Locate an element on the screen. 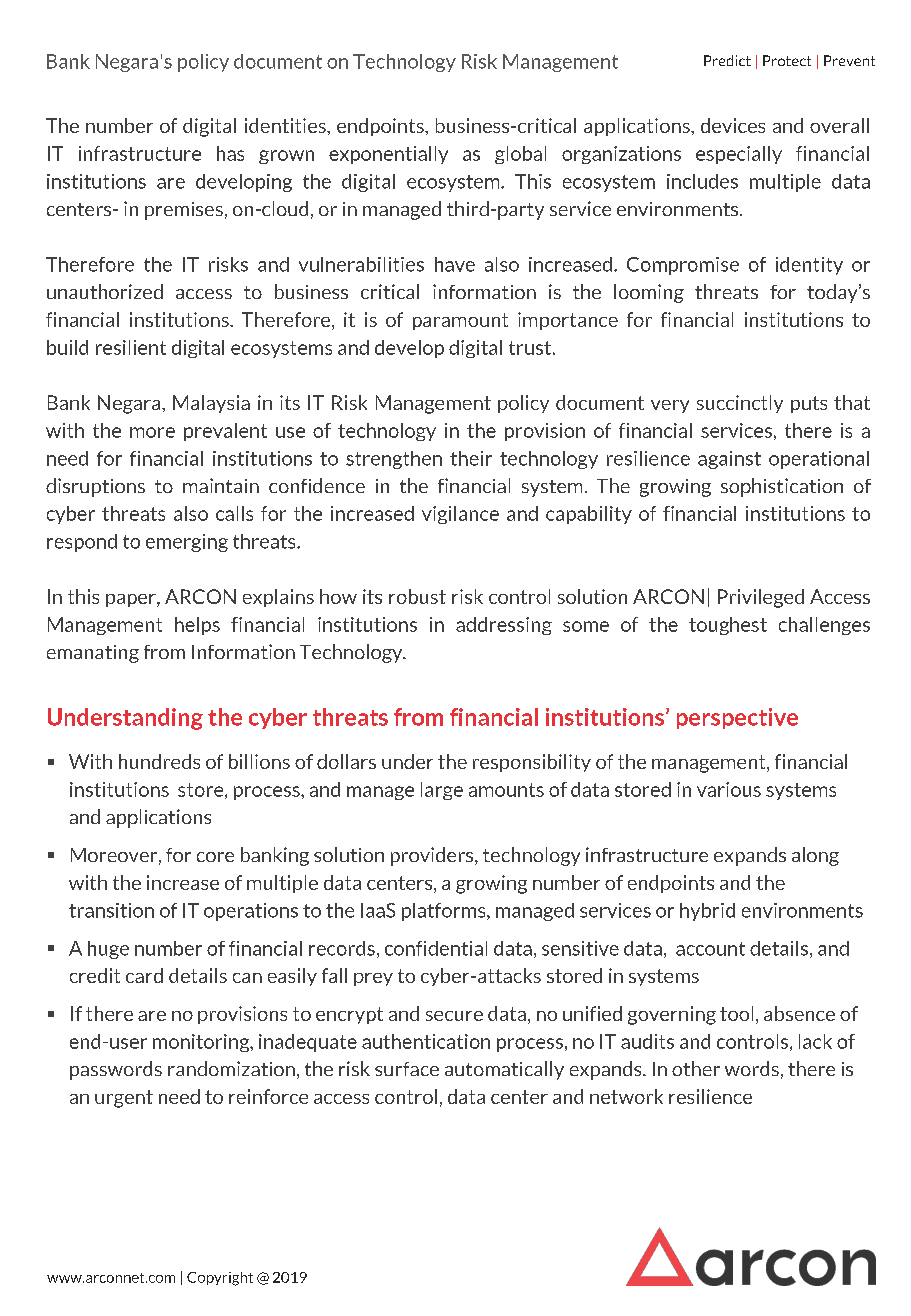  devices is located at coordinates (733, 125).
